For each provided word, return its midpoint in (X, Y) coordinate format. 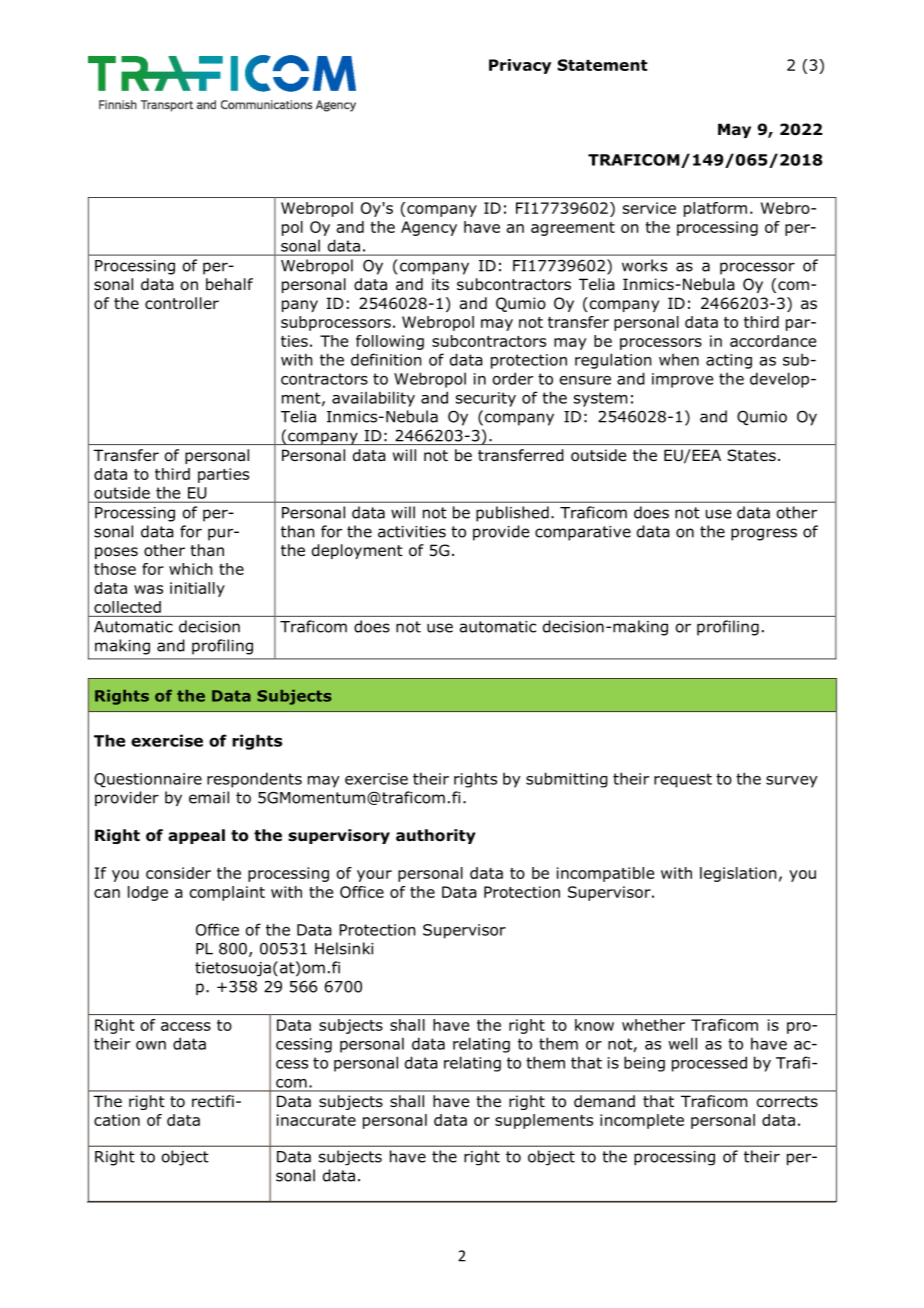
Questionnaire (148, 780)
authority (436, 836)
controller (182, 303)
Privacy (520, 66)
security (486, 399)
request (683, 780)
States (751, 455)
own (151, 1045)
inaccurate (316, 1120)
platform (715, 209)
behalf (229, 284)
